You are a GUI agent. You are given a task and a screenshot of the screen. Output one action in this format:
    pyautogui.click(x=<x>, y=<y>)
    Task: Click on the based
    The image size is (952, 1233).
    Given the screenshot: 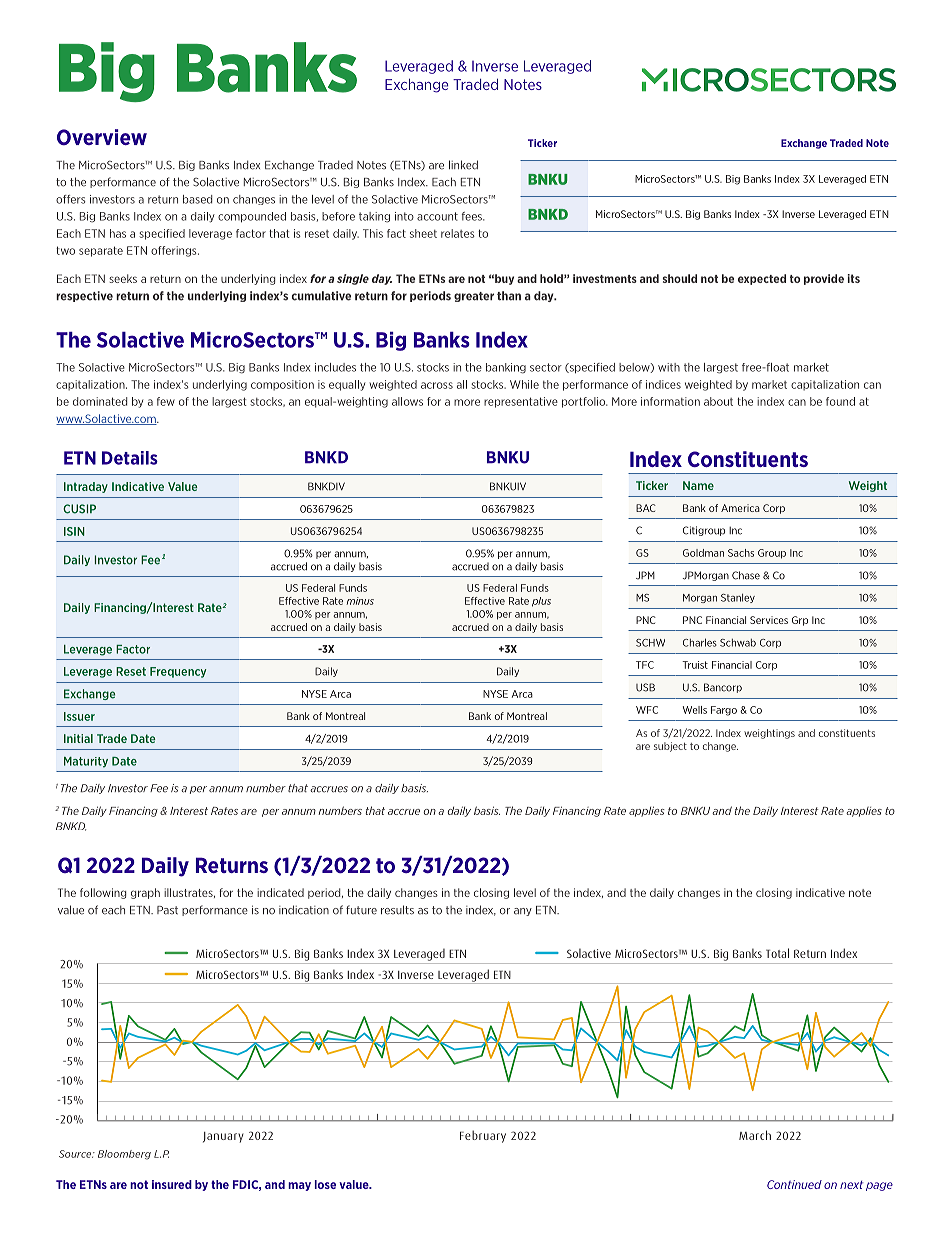 What is the action you would take?
    pyautogui.click(x=197, y=199)
